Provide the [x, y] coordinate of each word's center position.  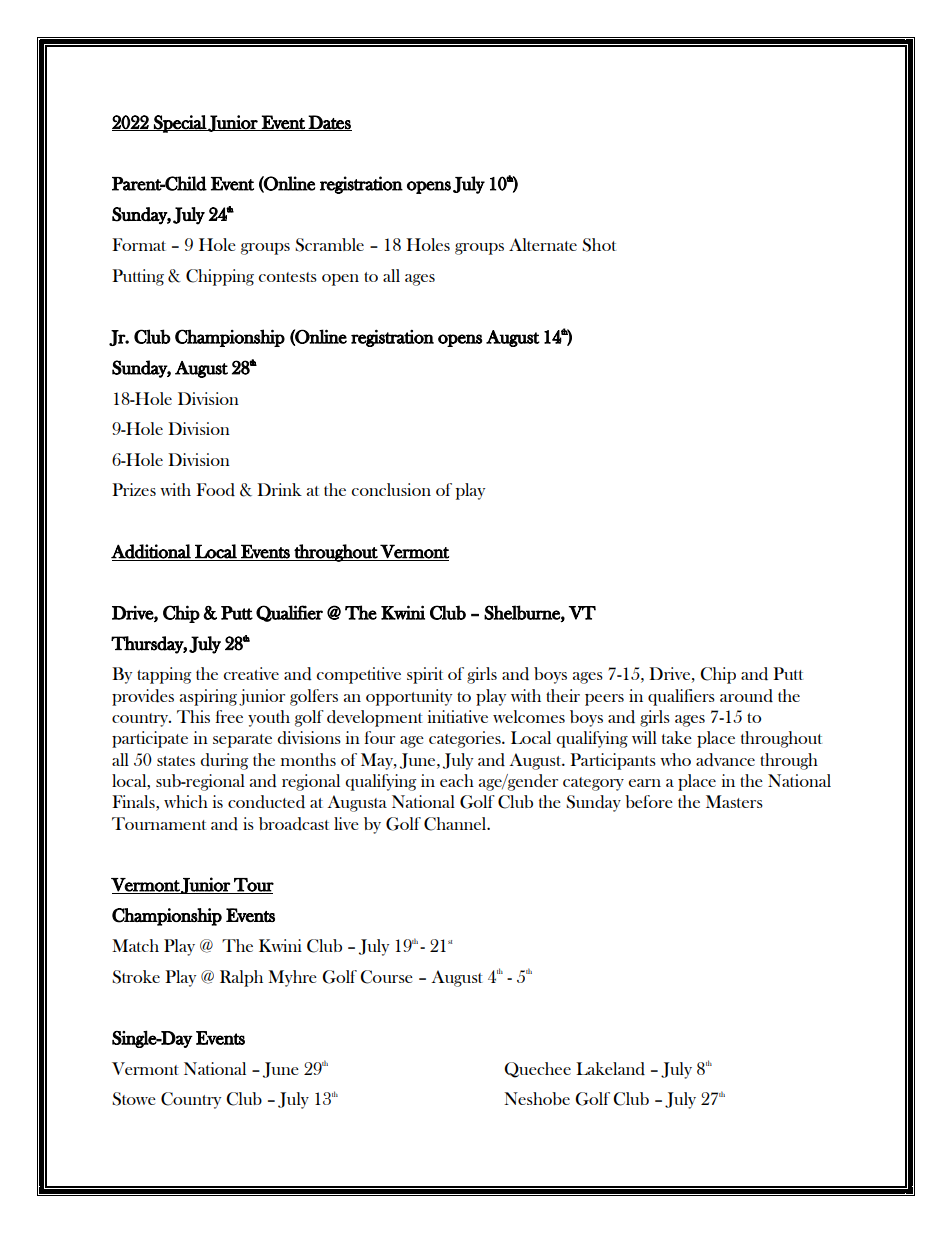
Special [180, 124]
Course [386, 977]
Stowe [134, 1099]
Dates [329, 123]
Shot [599, 245]
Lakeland [610, 1069]
